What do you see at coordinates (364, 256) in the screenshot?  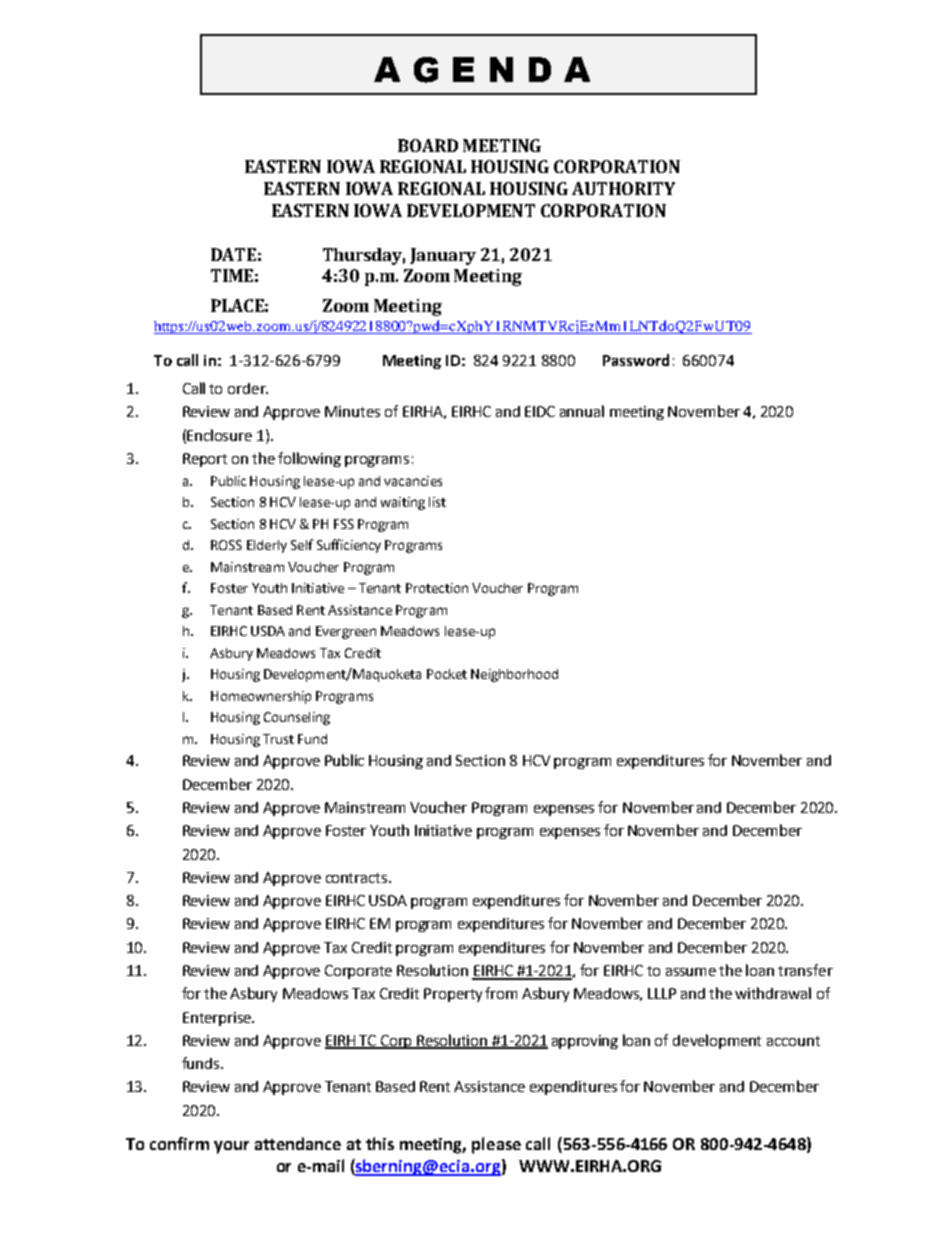 I see `Thursday` at bounding box center [364, 256].
